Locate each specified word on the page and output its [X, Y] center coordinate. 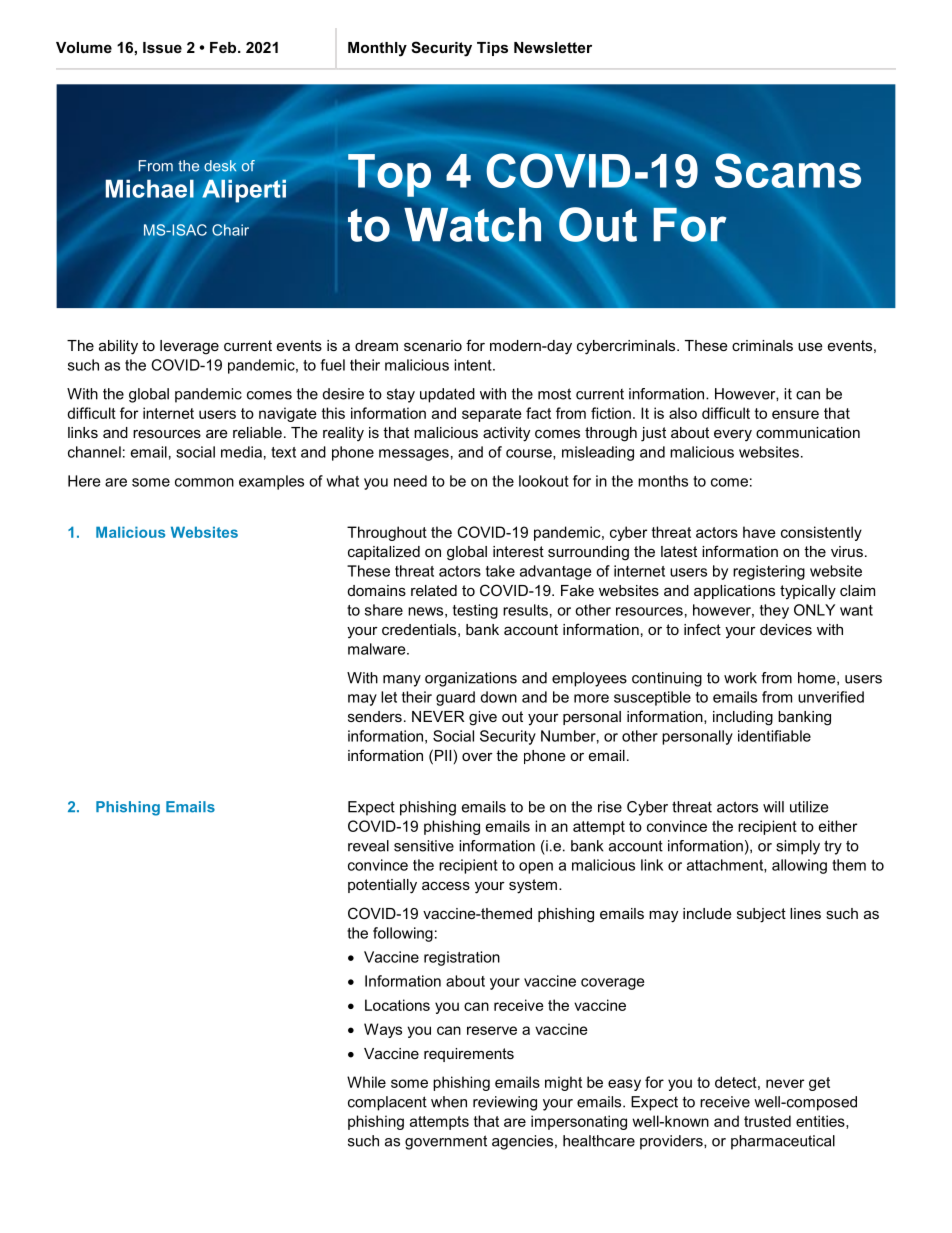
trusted [767, 1121]
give [483, 718]
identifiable [774, 736]
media [241, 452]
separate [492, 415]
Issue [162, 47]
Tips [492, 49]
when [449, 1102]
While [366, 1082]
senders [375, 716]
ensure [795, 414]
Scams [788, 170]
